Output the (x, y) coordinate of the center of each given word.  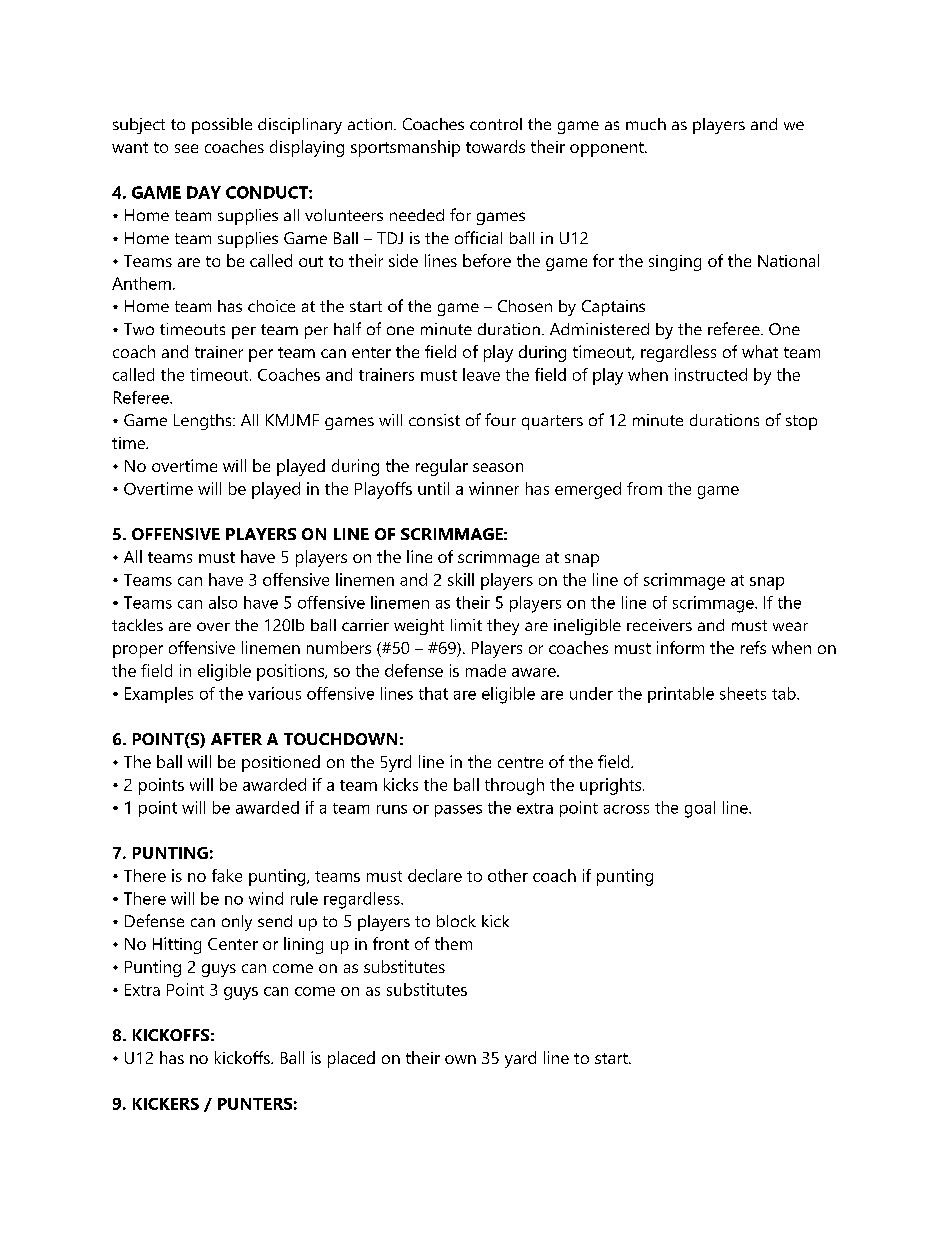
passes (458, 811)
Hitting (177, 945)
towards (495, 146)
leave (481, 374)
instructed (711, 374)
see (186, 148)
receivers (659, 625)
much (646, 124)
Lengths (204, 422)
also (223, 602)
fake (227, 875)
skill (461, 579)
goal (700, 809)
